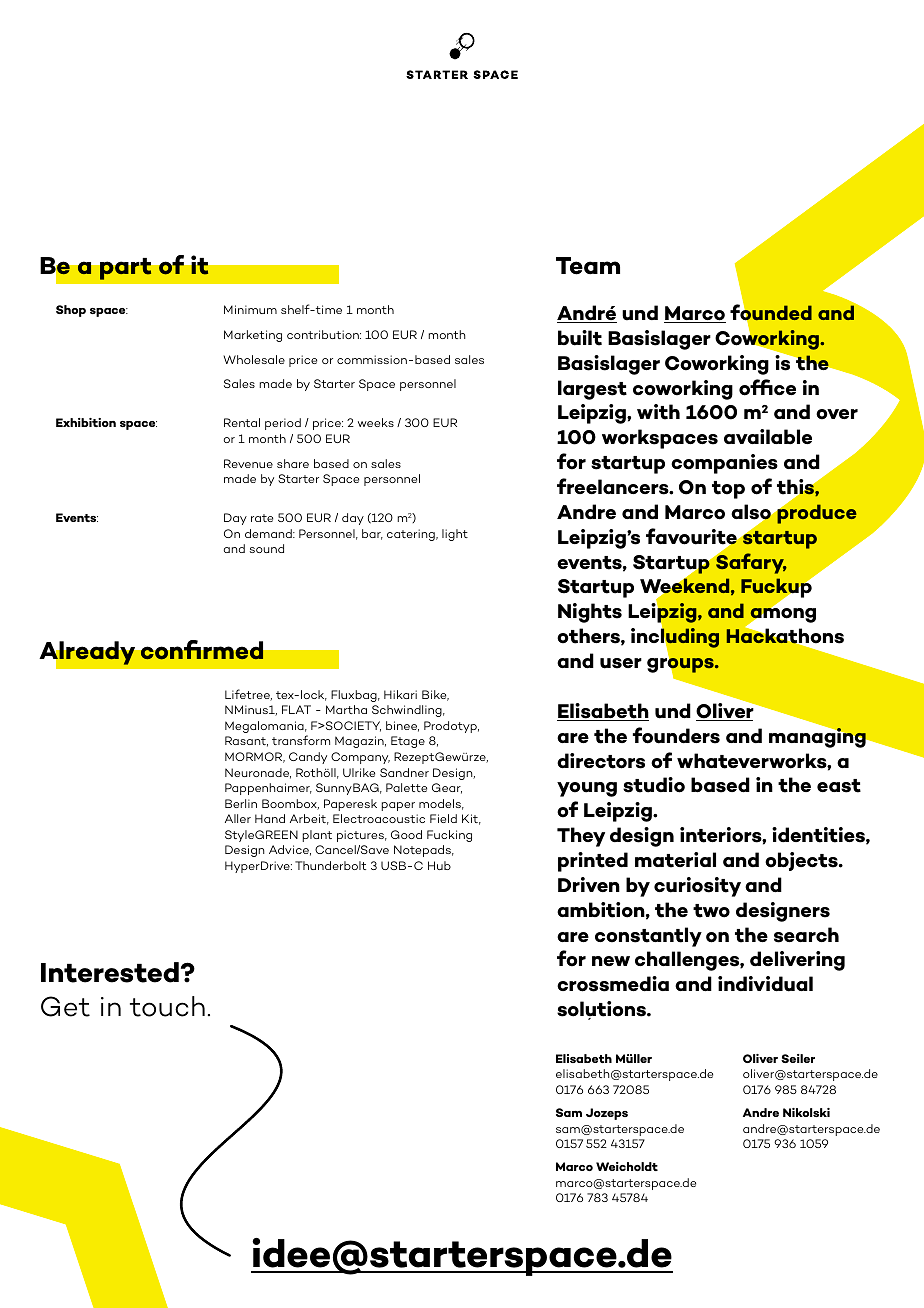 The height and width of the screenshot is (1308, 924). What do you see at coordinates (435, 695) in the screenshot?
I see `Bike` at bounding box center [435, 695].
